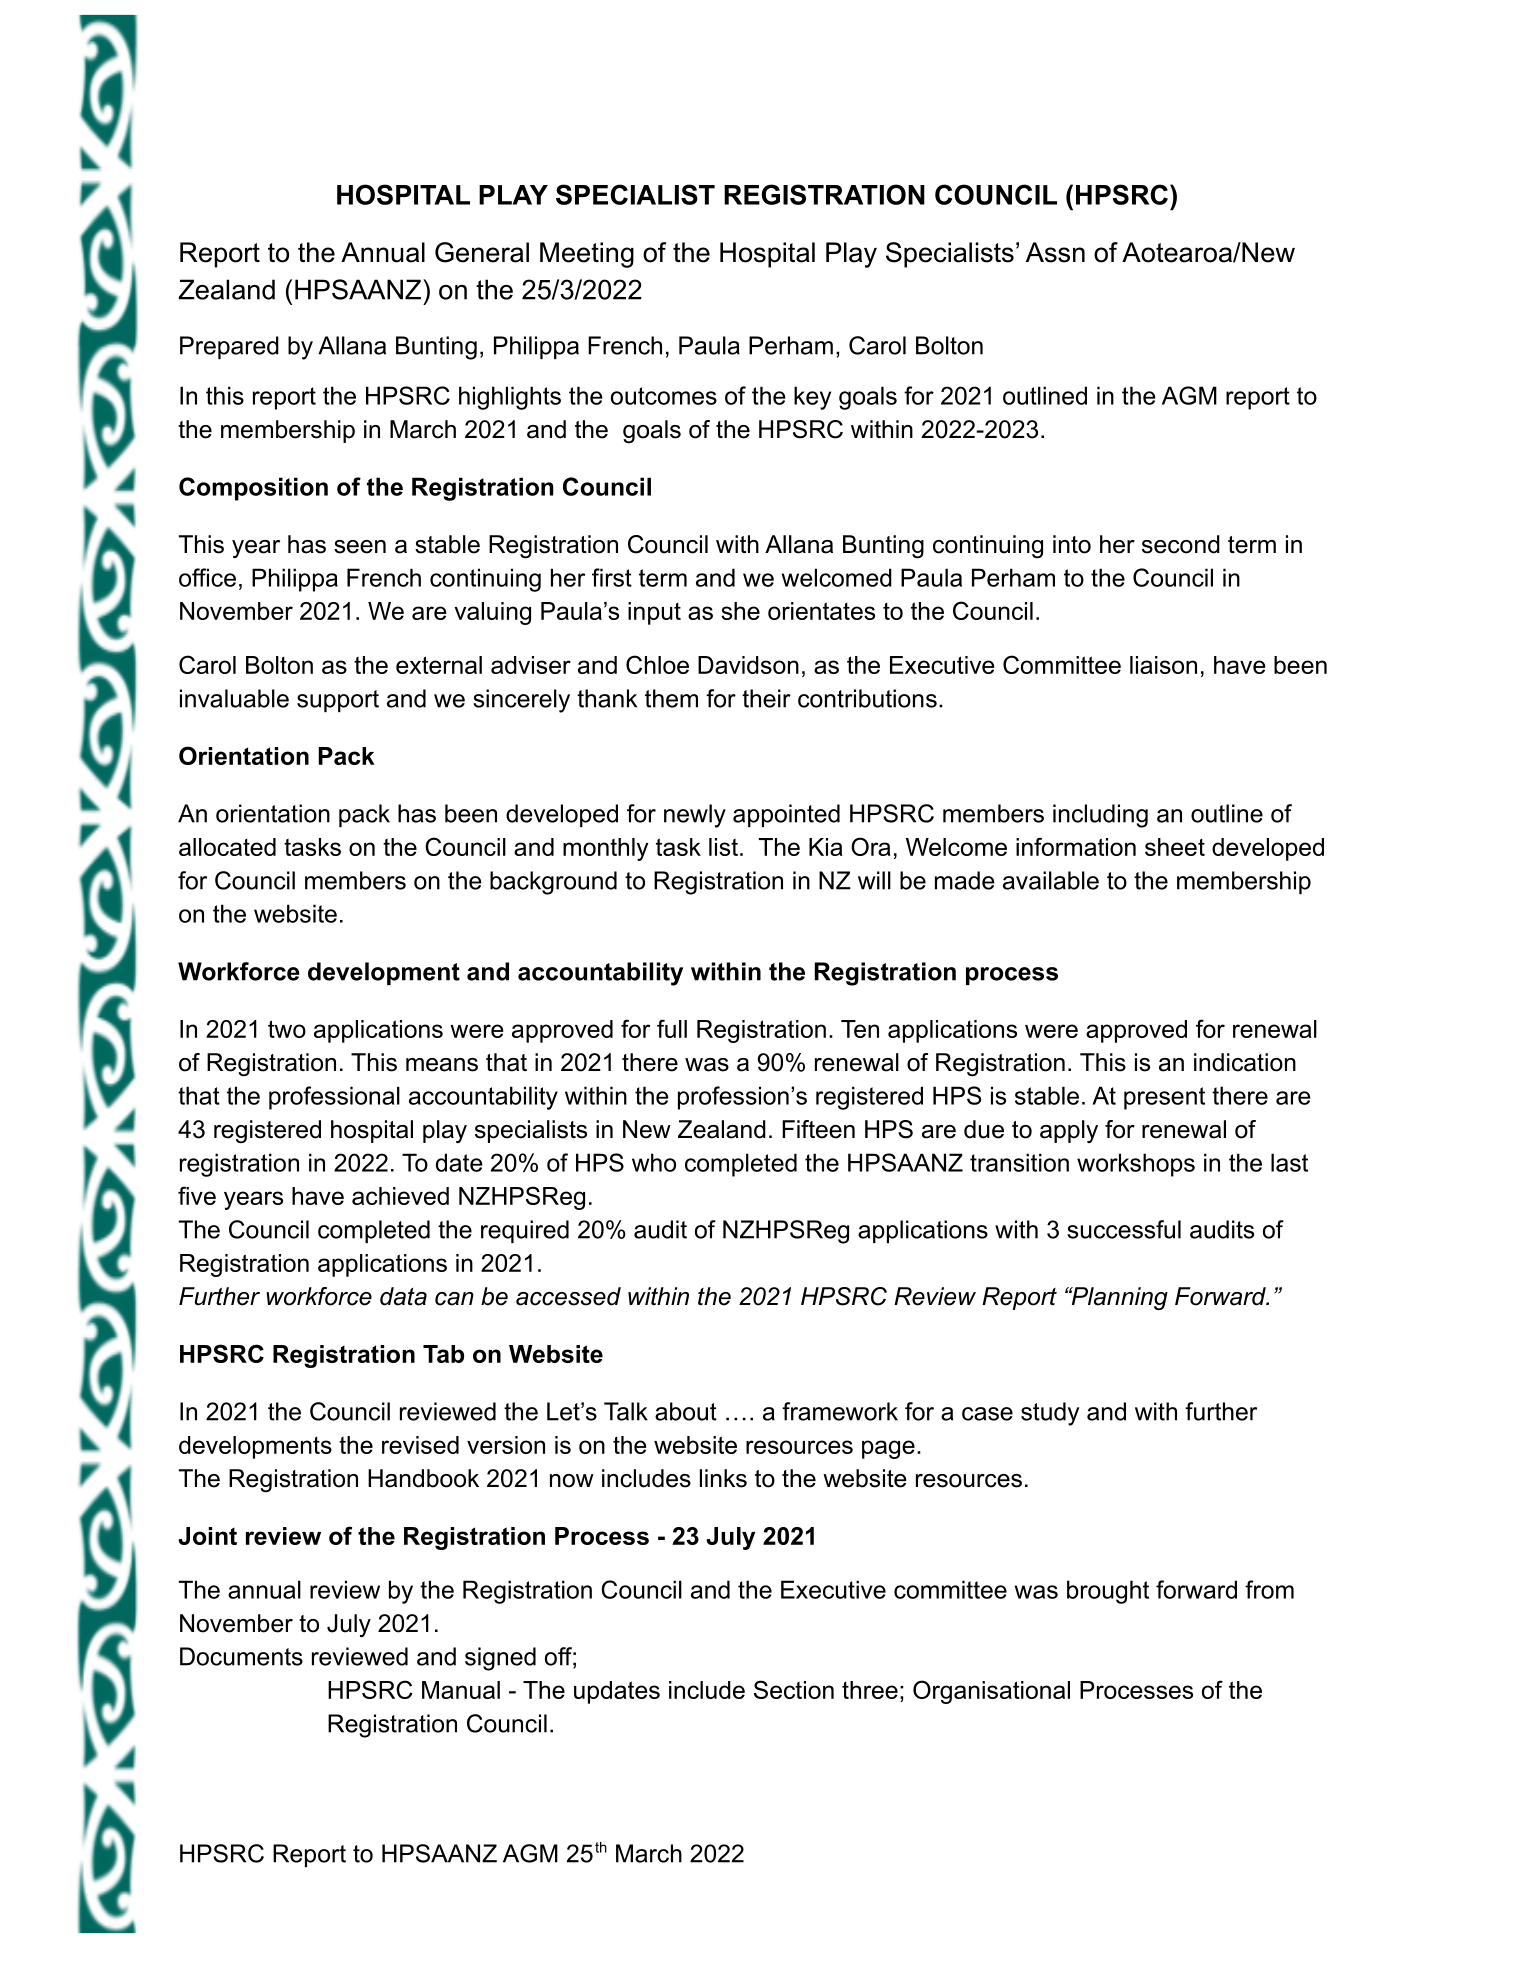 This screenshot has width=1515, height=1961. I want to click on support, so click(338, 701).
